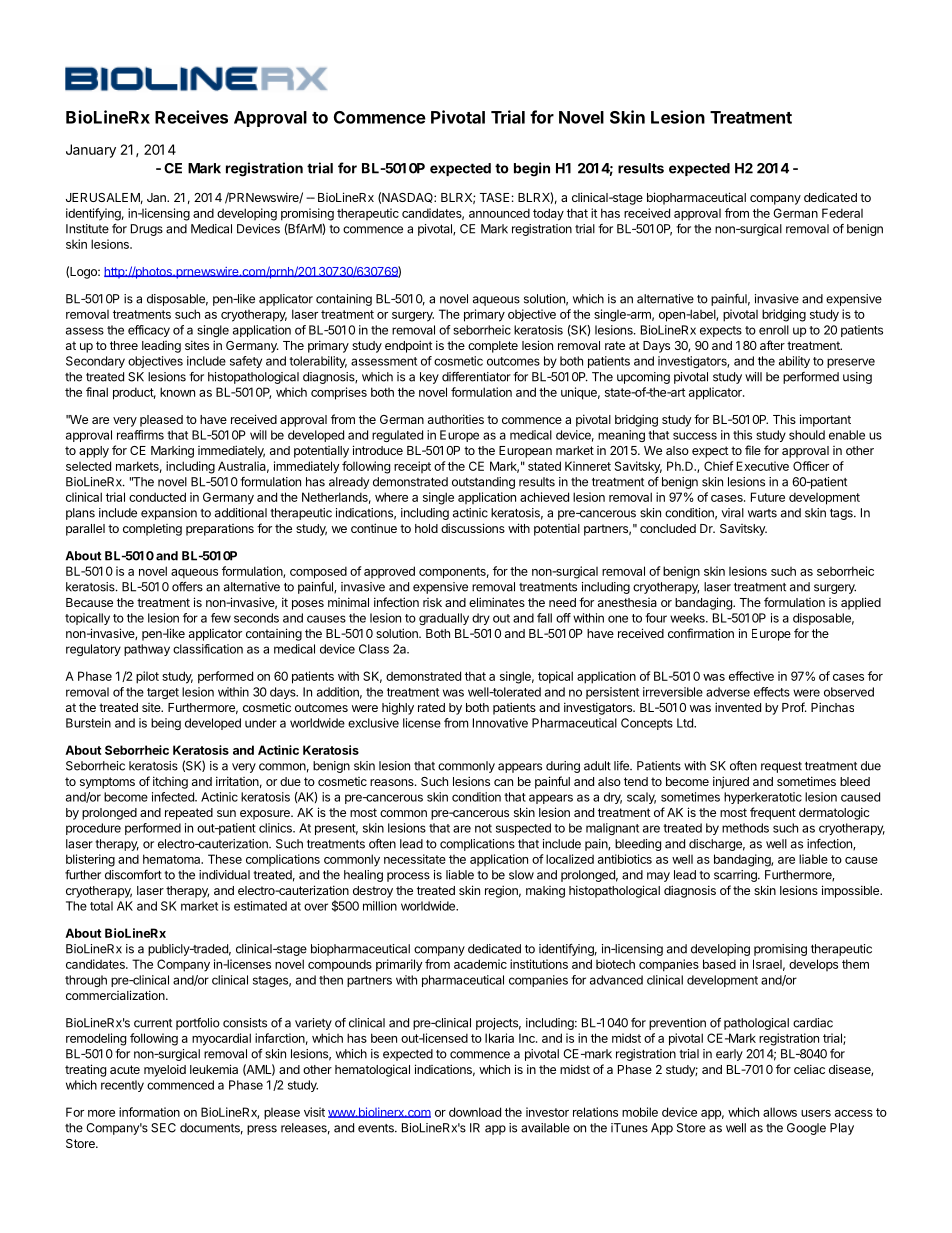 This page has height=1233, width=952. Describe the element at coordinates (532, 169) in the page. I see `begin` at that location.
